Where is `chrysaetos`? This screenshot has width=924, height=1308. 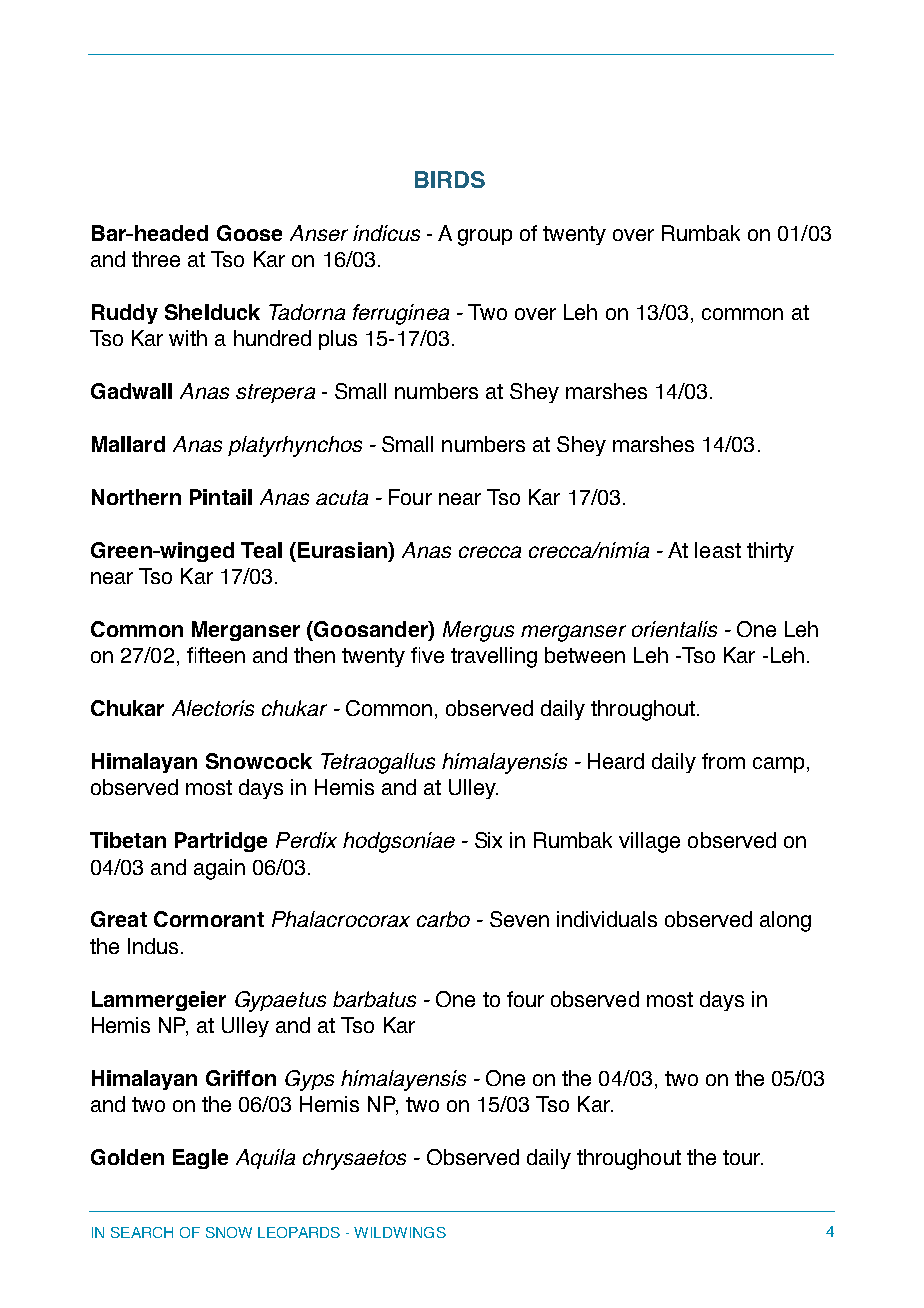
chrysaetos is located at coordinates (354, 1159).
